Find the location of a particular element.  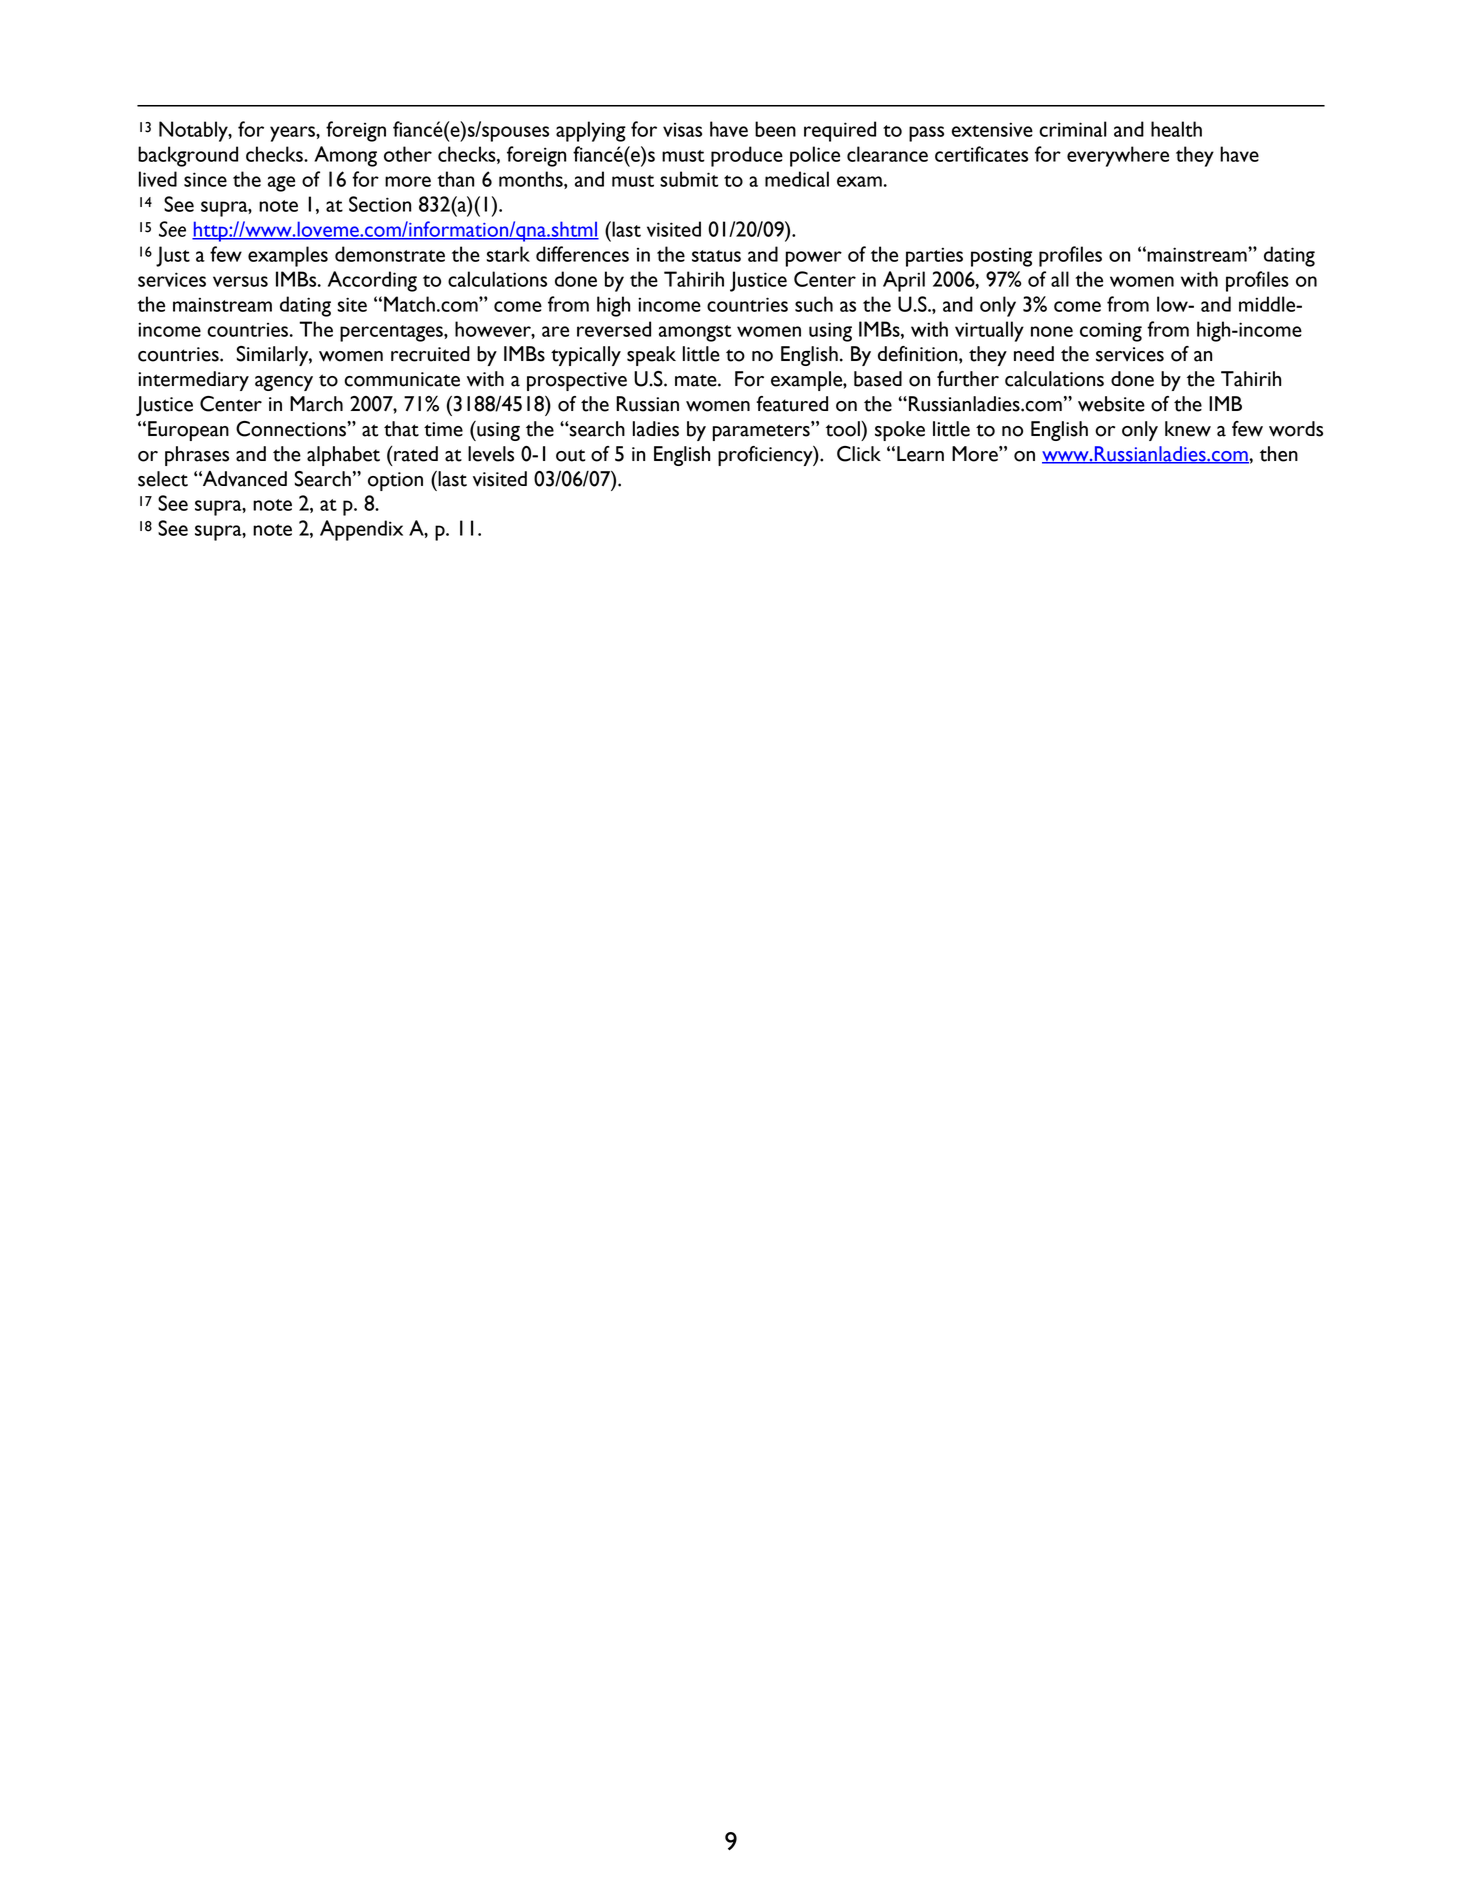

Appendix is located at coordinates (361, 530).
